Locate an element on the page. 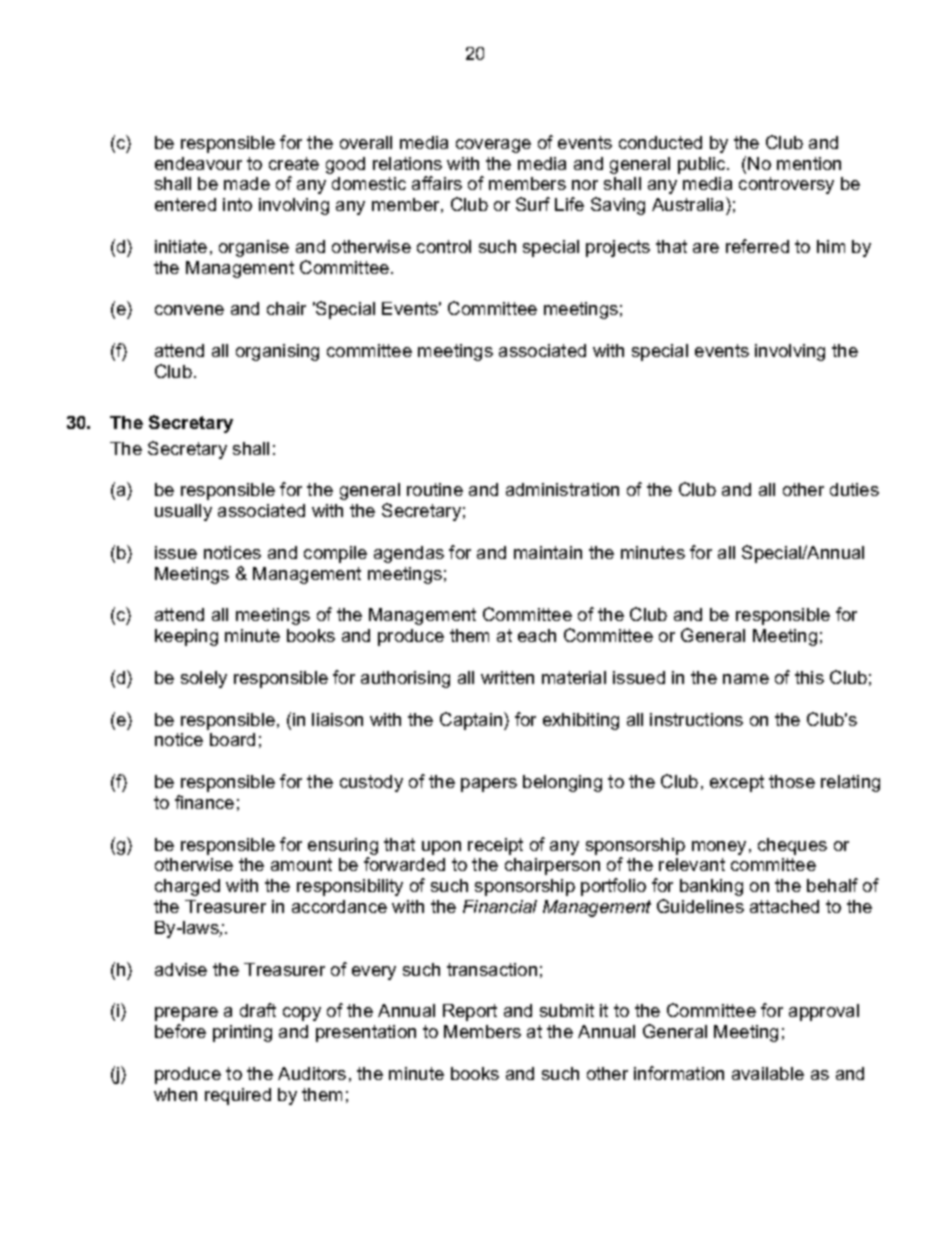 The image size is (952, 1233). required is located at coordinates (238, 1096).
